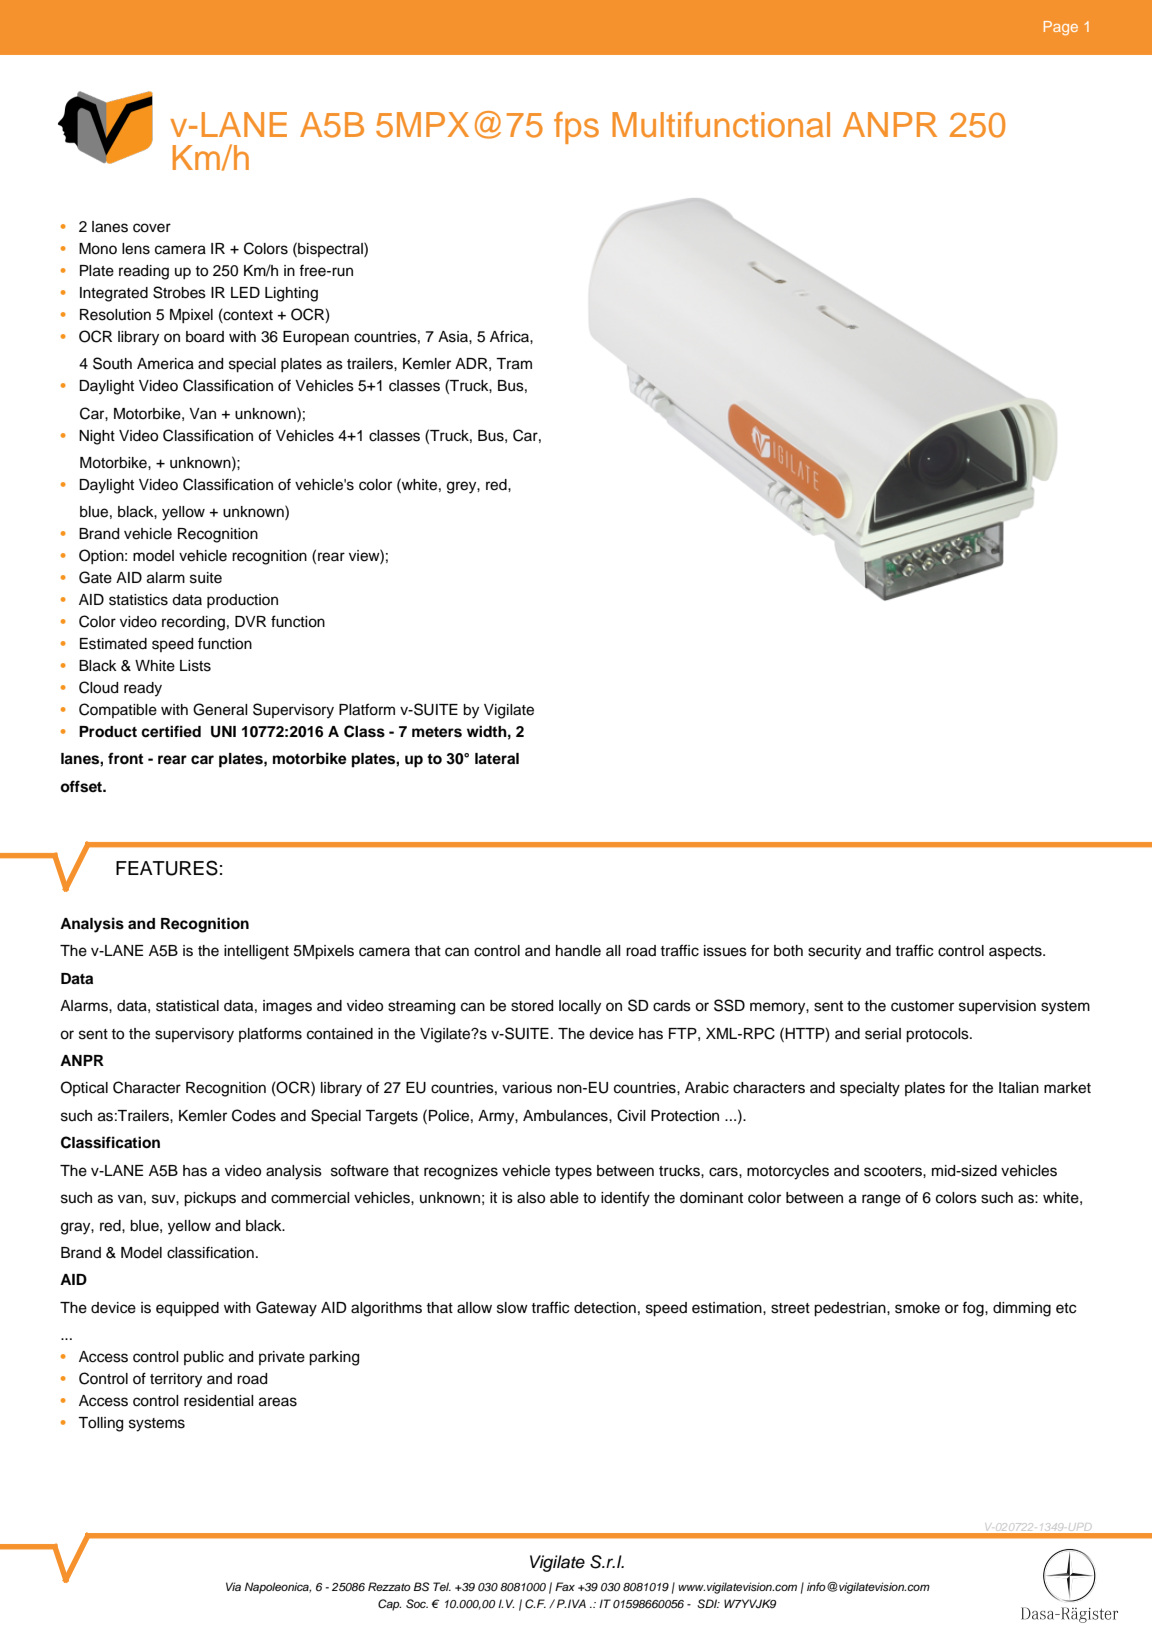  What do you see at coordinates (167, 868) in the page?
I see `FEATURES` at bounding box center [167, 868].
